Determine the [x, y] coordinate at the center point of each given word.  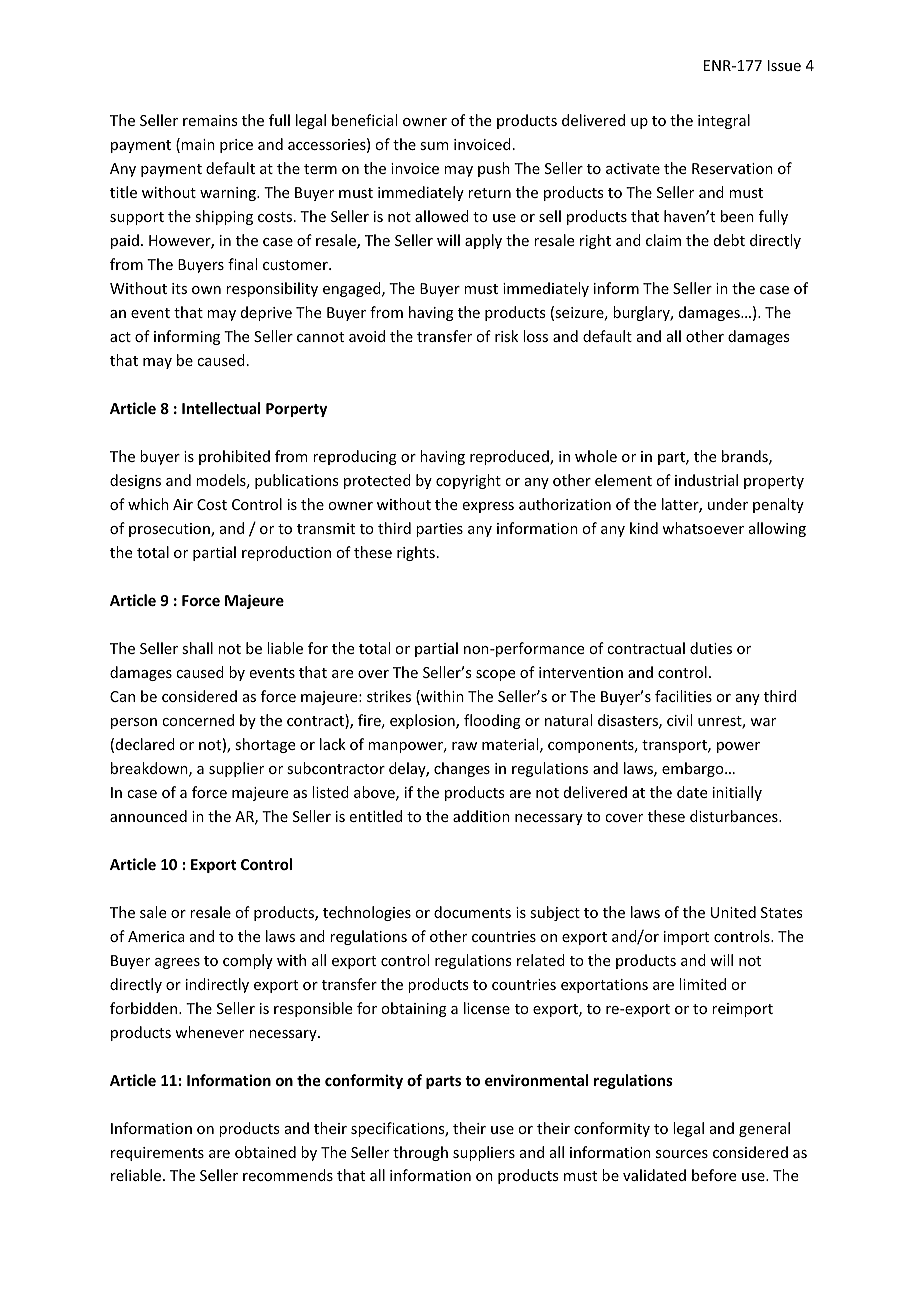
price [236, 146]
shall [197, 648]
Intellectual [221, 408]
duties [711, 648]
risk [506, 336]
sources [682, 1154]
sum [434, 146]
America [156, 936]
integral [724, 121]
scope [495, 675]
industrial [706, 480]
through [420, 1153]
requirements [157, 1154]
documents [472, 912]
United [733, 912]
